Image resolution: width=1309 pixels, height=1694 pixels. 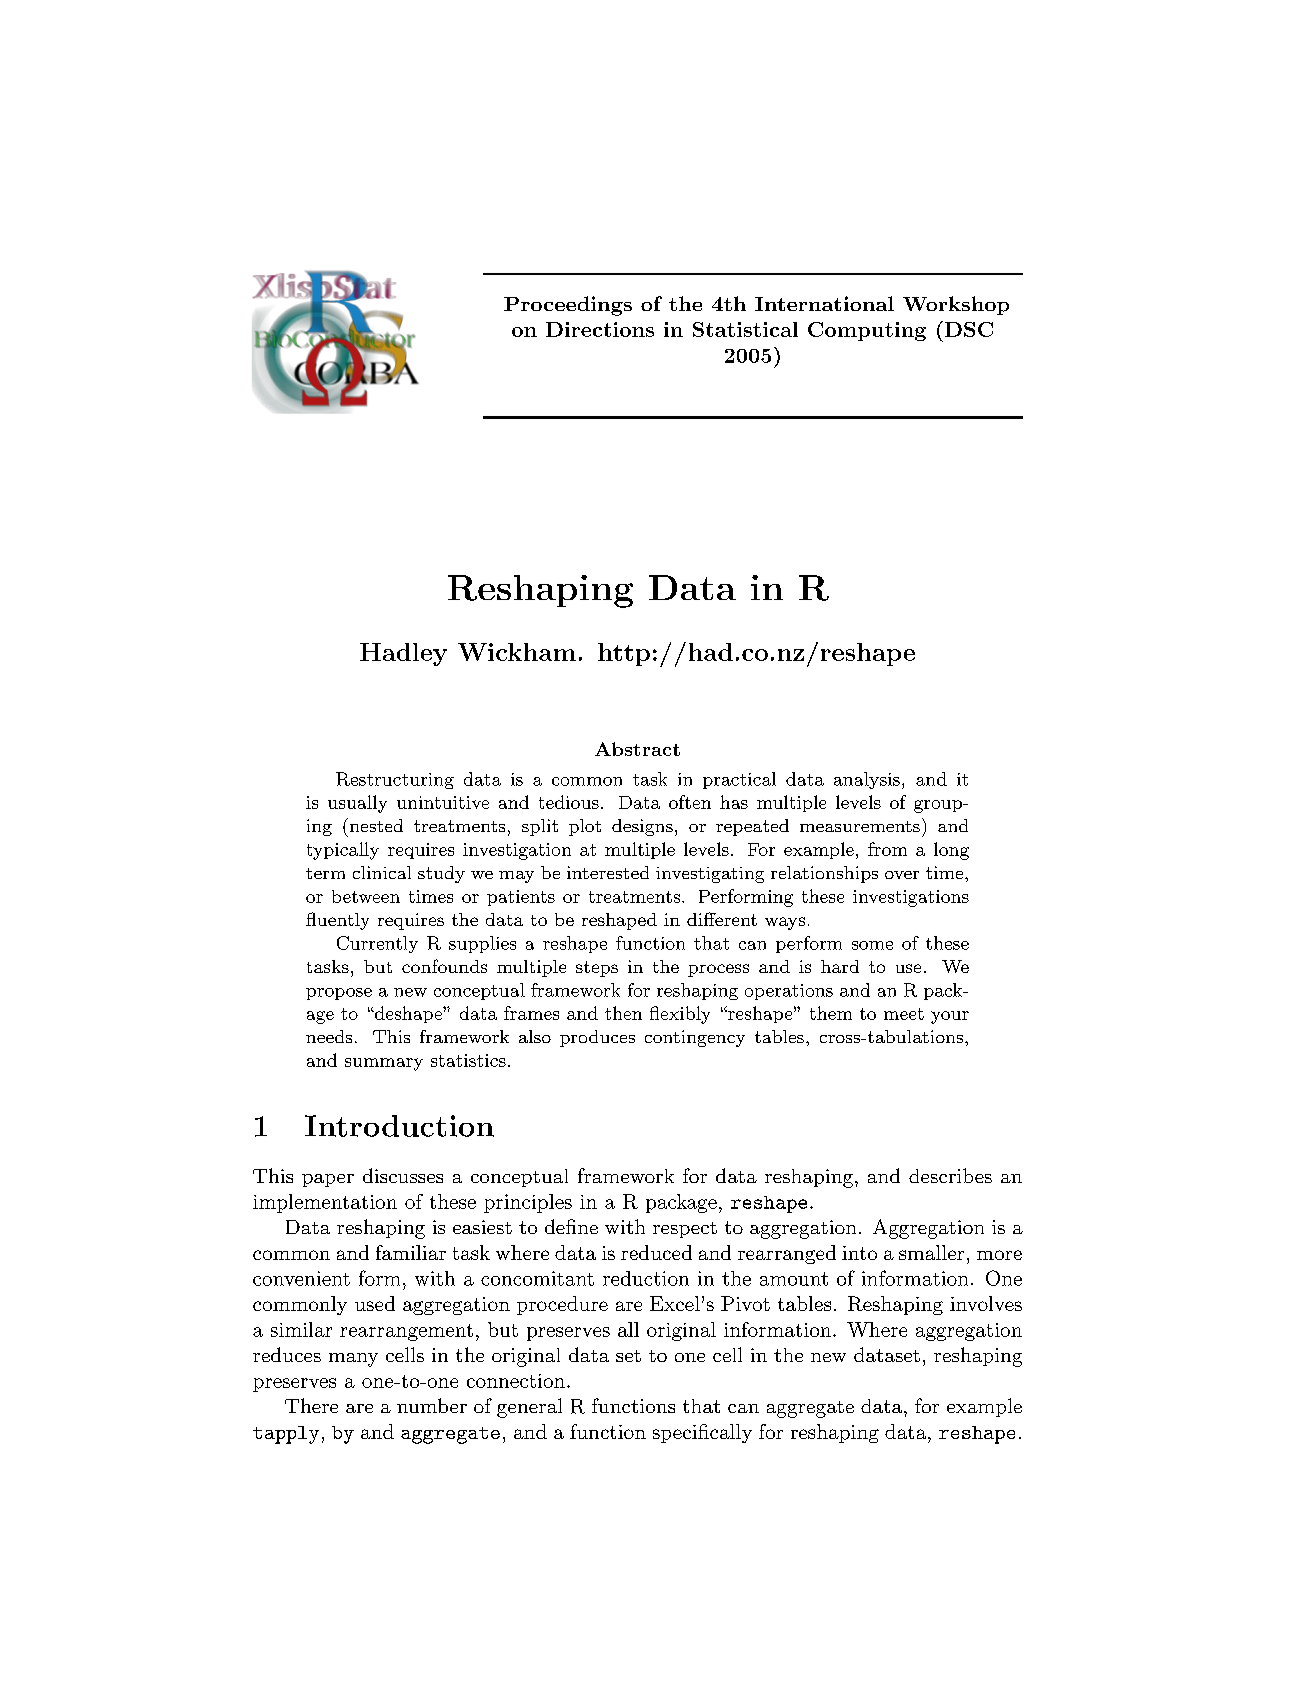 I want to click on steps, so click(x=597, y=969).
